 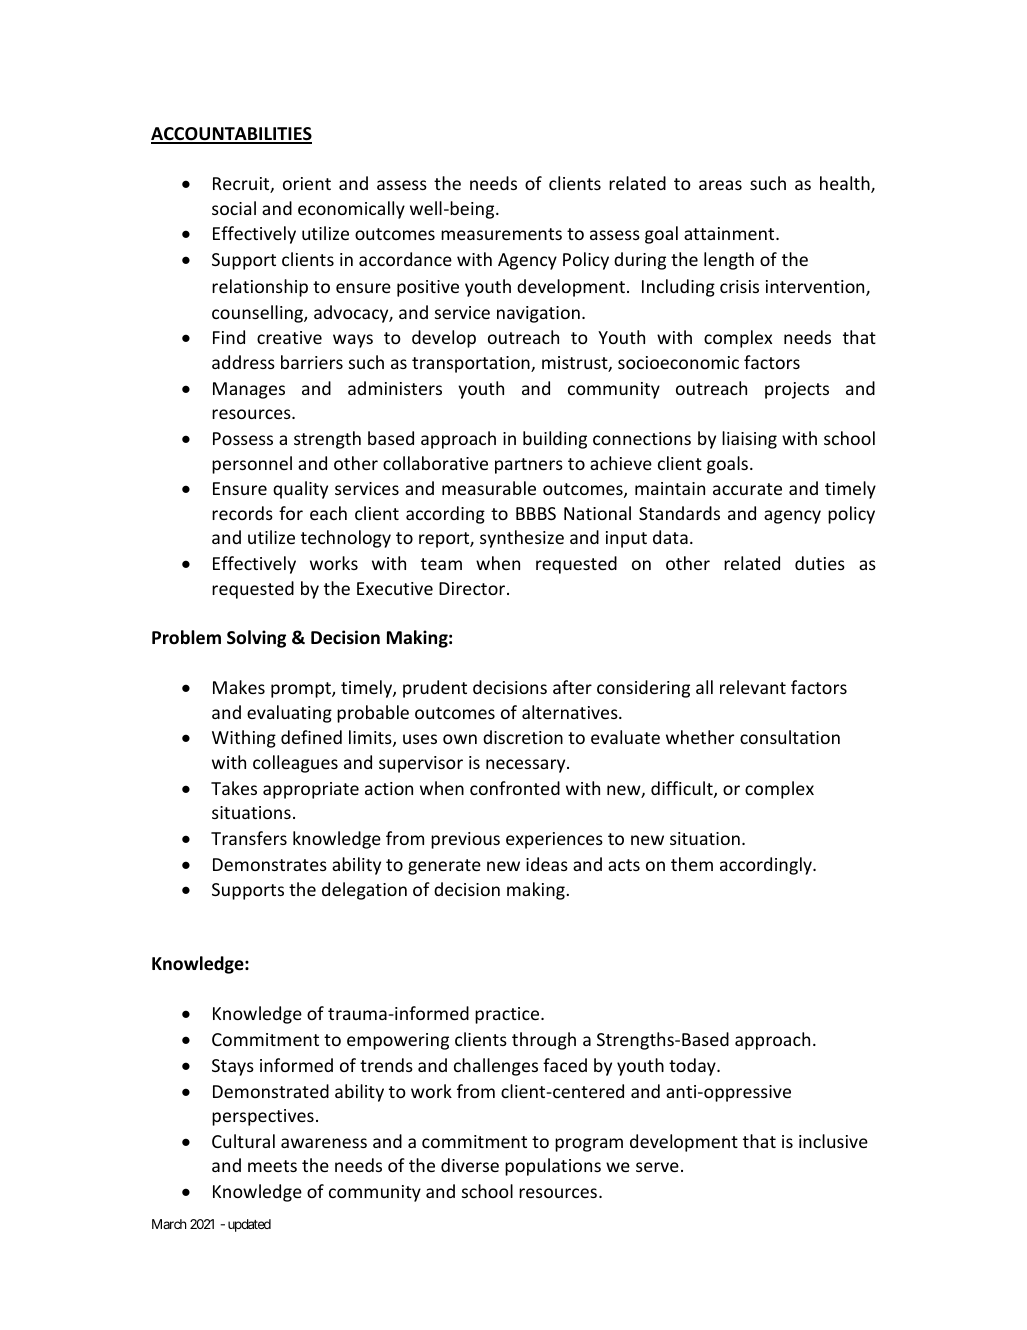 What do you see at coordinates (489, 488) in the screenshot?
I see `measurable` at bounding box center [489, 488].
